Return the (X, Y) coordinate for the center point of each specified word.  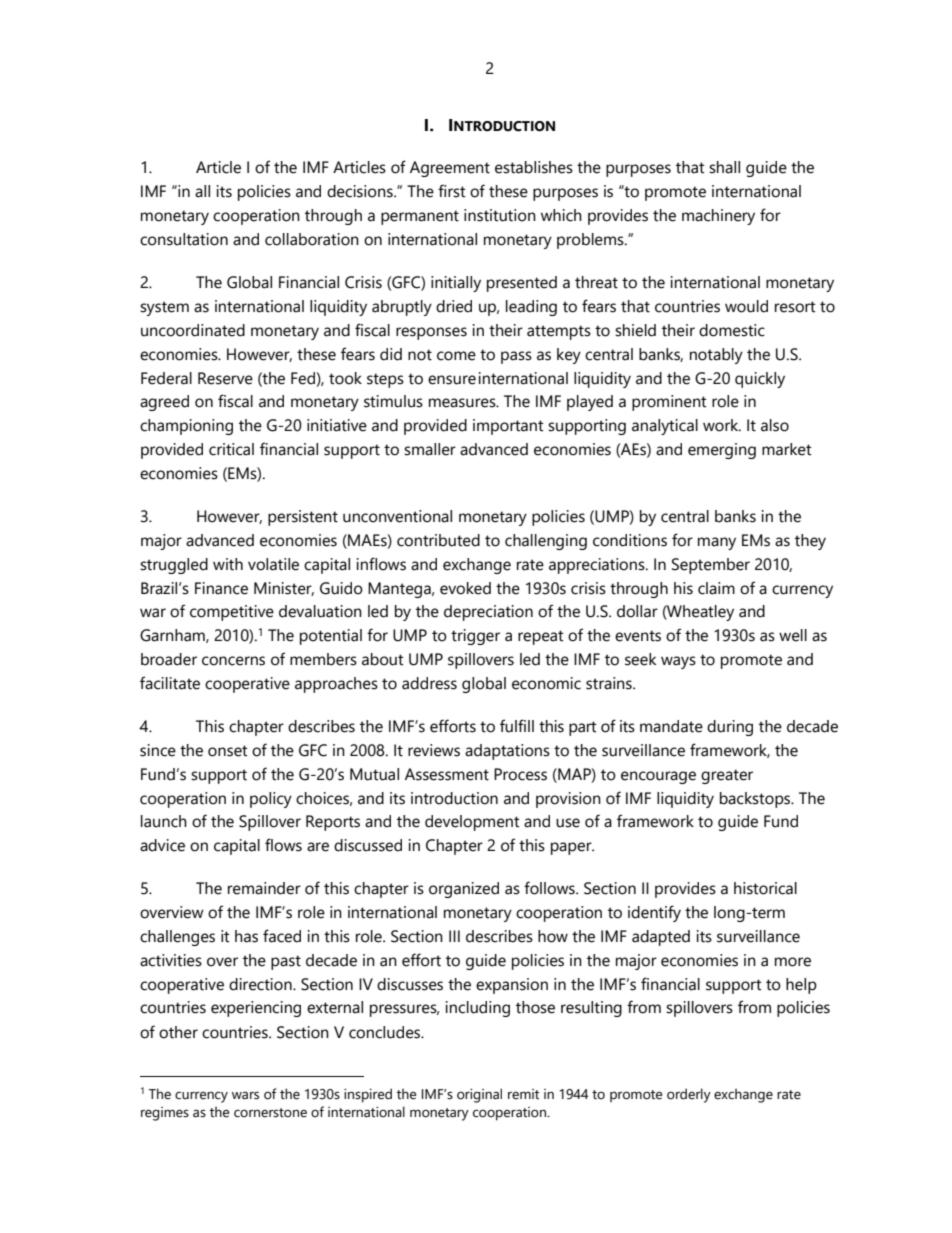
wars (245, 1095)
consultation (184, 239)
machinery (718, 217)
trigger (475, 637)
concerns (233, 661)
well (793, 635)
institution (500, 215)
